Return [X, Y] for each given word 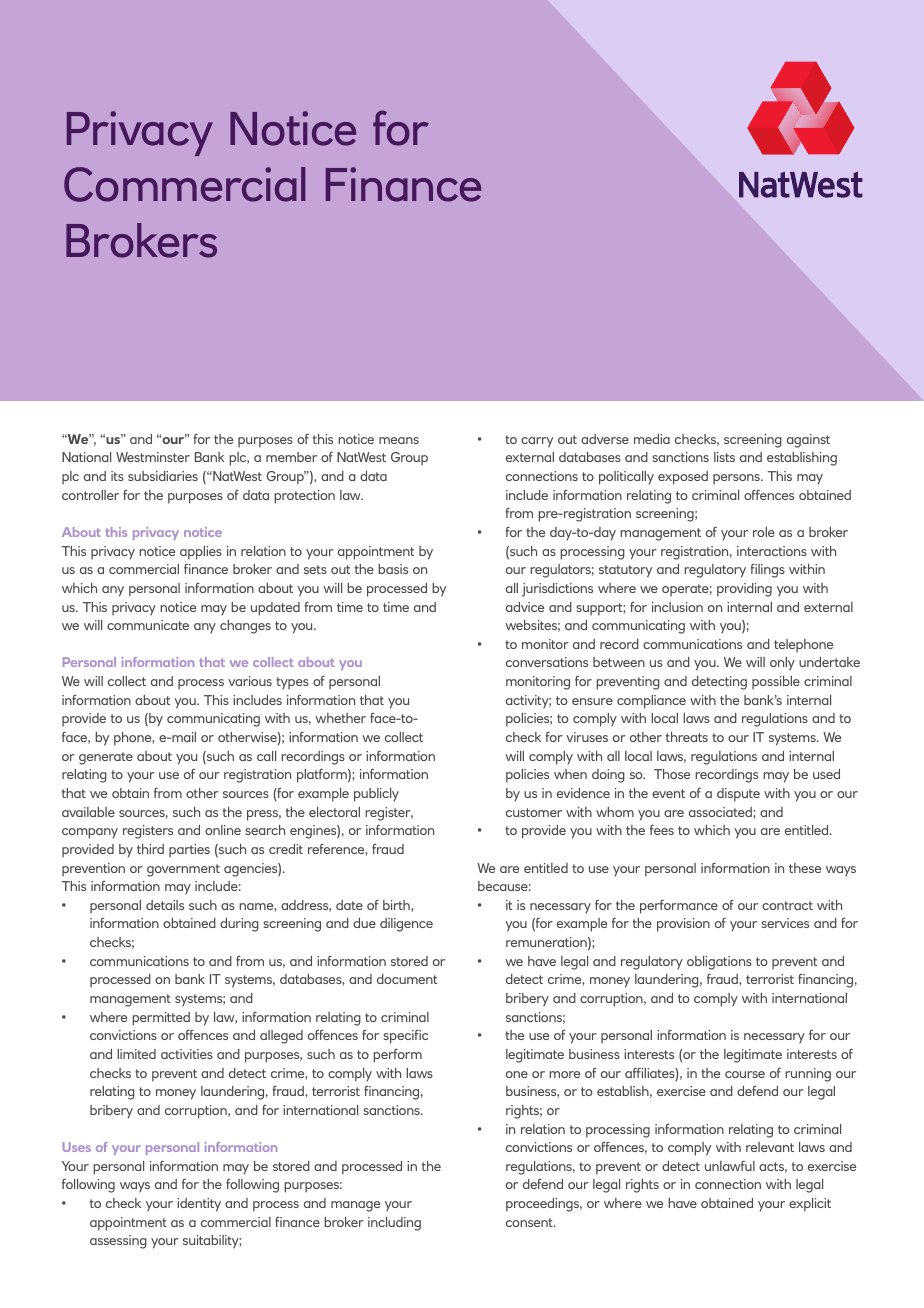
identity [199, 1205]
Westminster [153, 457]
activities [187, 1054]
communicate [148, 625]
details [165, 905]
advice [525, 607]
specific [405, 1037]
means [399, 440]
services [785, 923]
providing [744, 590]
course [745, 1074]
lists [724, 457]
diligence [406, 925]
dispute [738, 795]
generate [106, 758]
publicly [376, 795]
